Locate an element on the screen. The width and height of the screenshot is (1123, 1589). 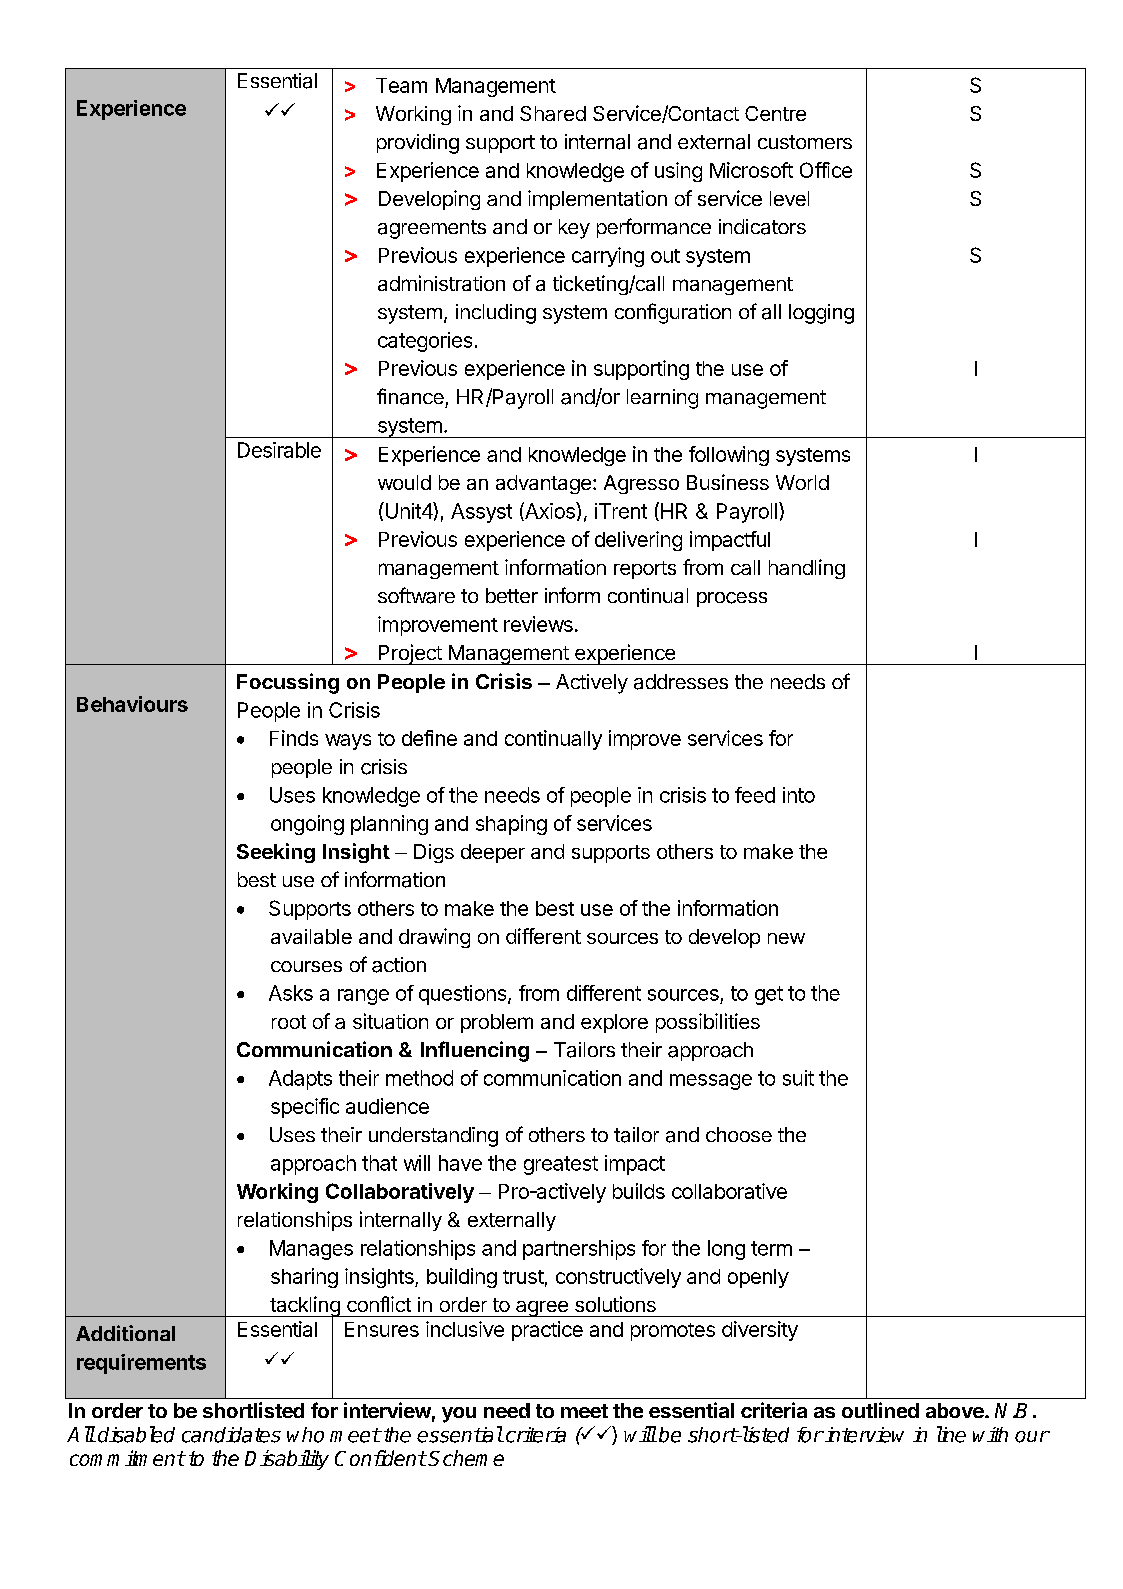
Team is located at coordinates (401, 85).
